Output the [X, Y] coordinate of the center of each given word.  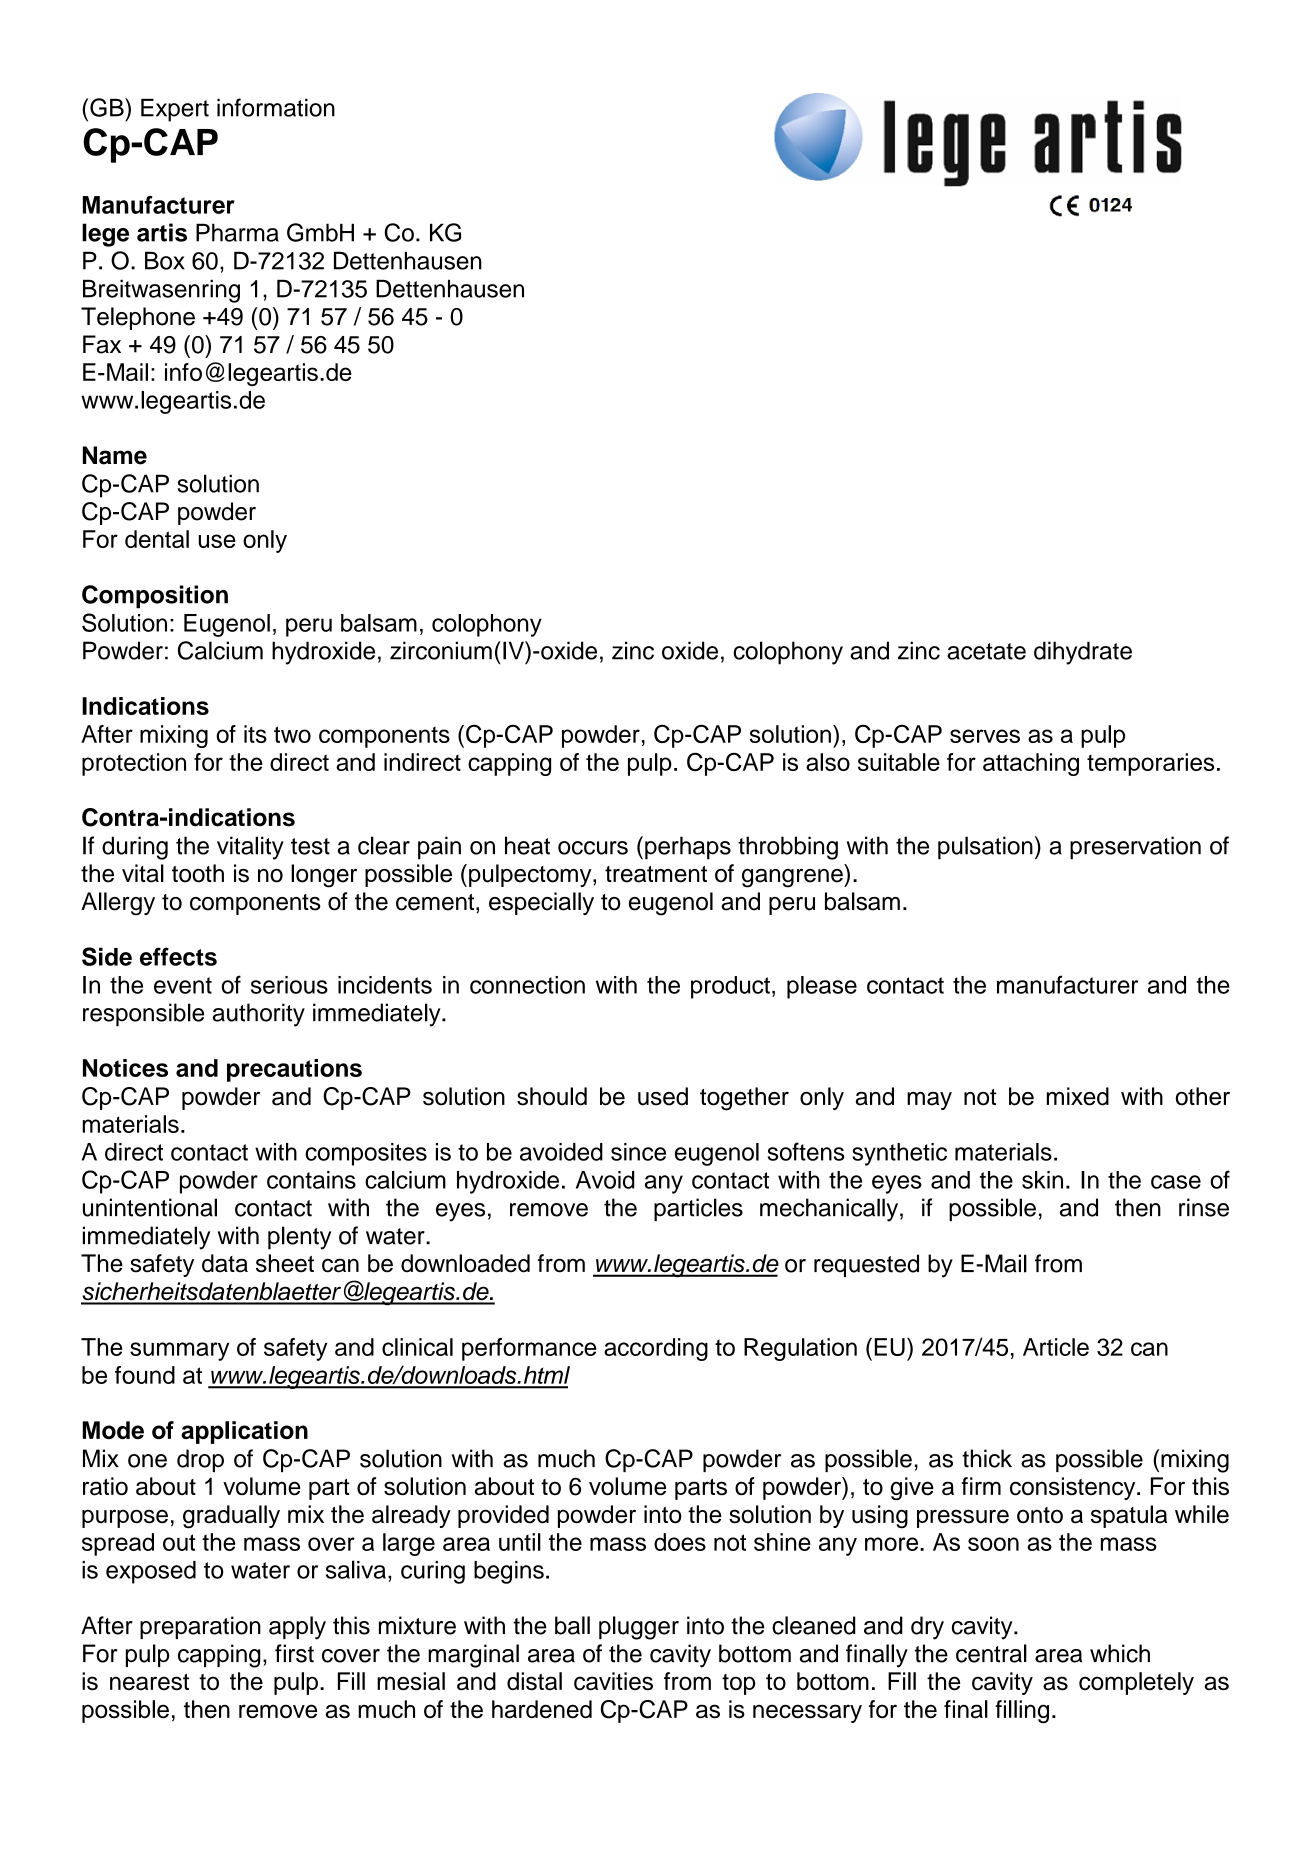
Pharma [237, 232]
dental [157, 539]
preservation [1135, 848]
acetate [986, 651]
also [828, 762]
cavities [613, 1681]
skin [1042, 1180]
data [225, 1263]
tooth [198, 873]
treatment [656, 874]
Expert [175, 110]
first [294, 1653]
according [656, 1349]
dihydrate [1083, 653]
